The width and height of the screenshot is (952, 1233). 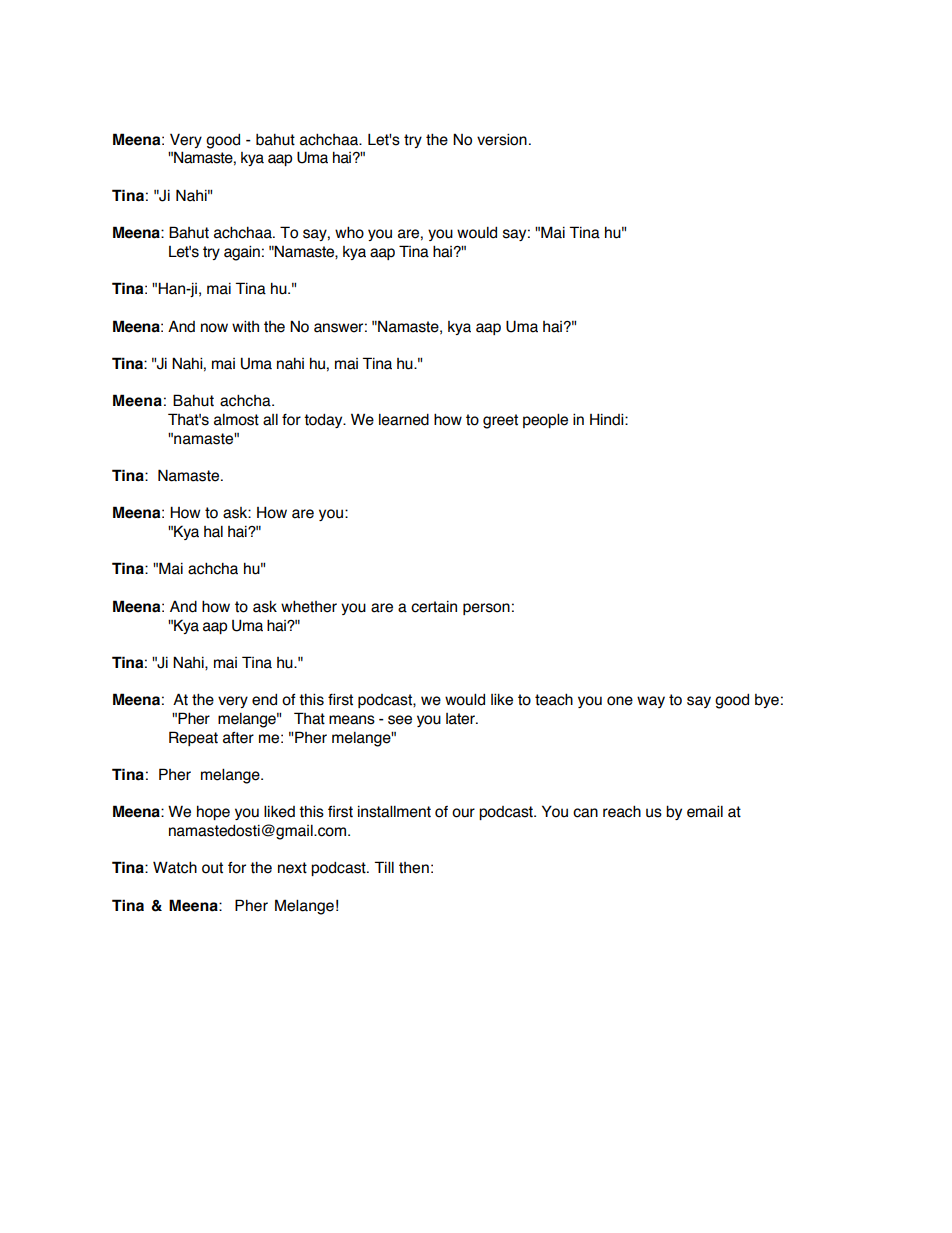 What do you see at coordinates (242, 253) in the screenshot?
I see `again` at bounding box center [242, 253].
